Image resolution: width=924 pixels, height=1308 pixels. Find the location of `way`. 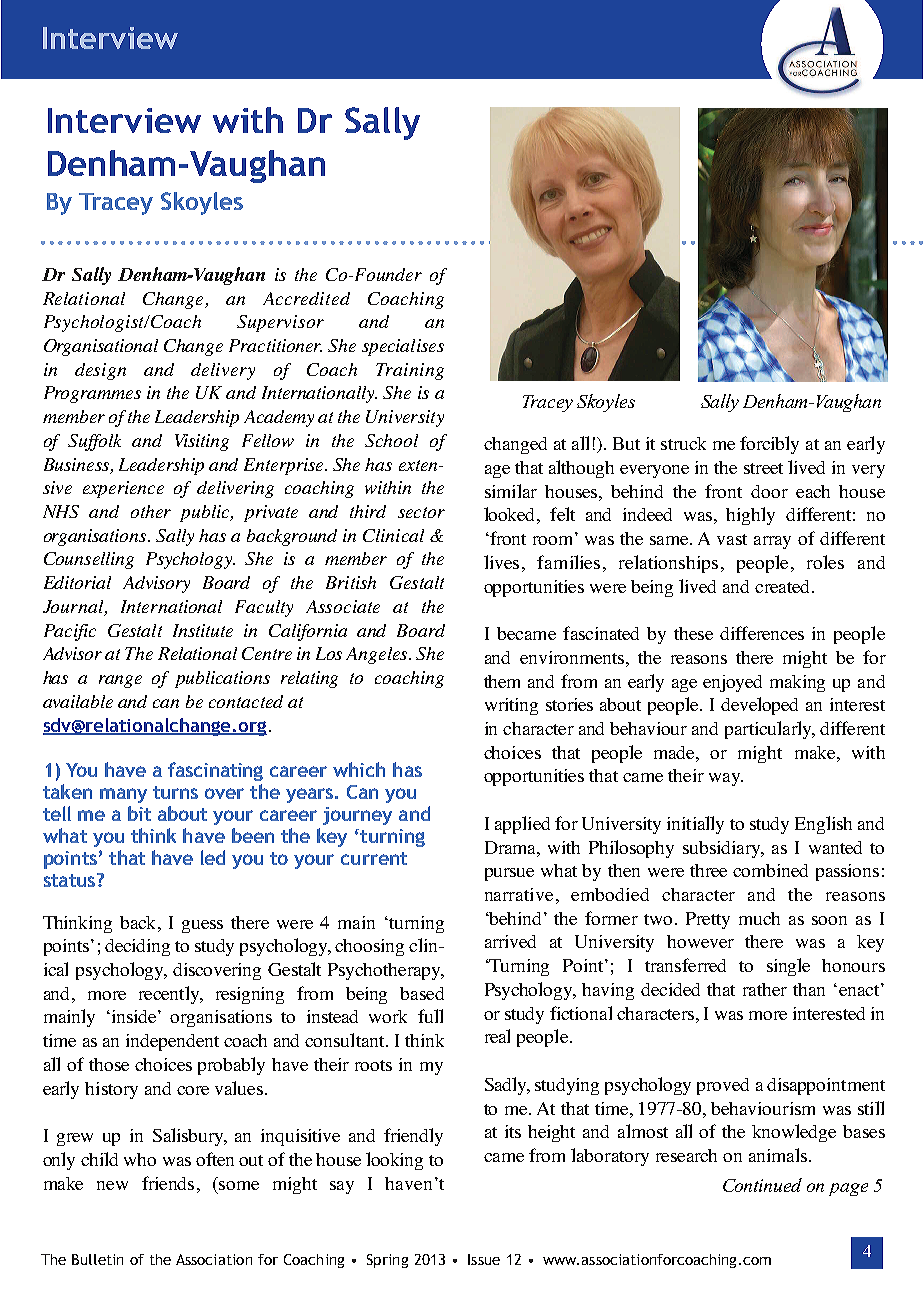

way is located at coordinates (726, 779).
